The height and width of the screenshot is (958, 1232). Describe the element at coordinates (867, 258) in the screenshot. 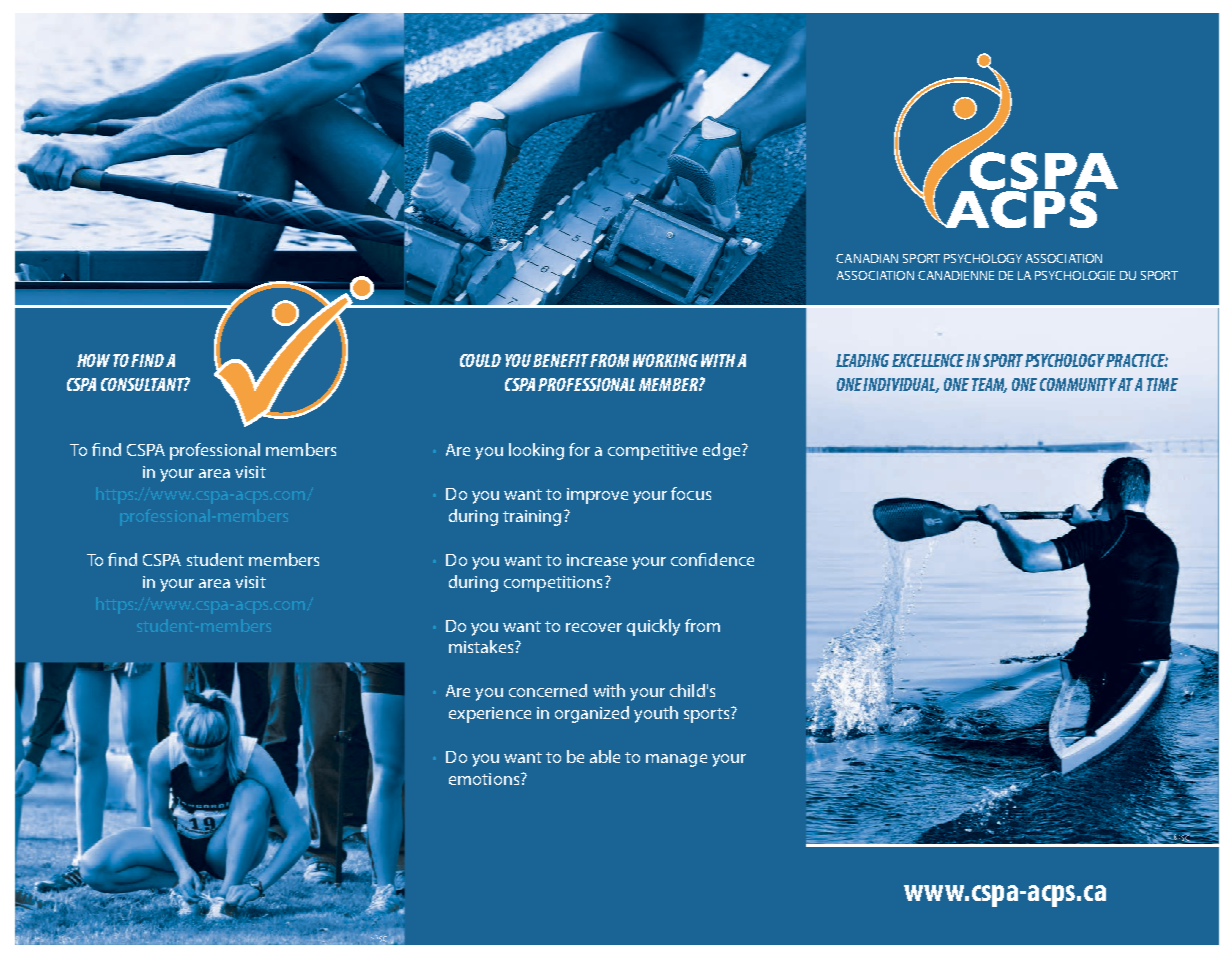

I see `CANADIAN` at that location.
